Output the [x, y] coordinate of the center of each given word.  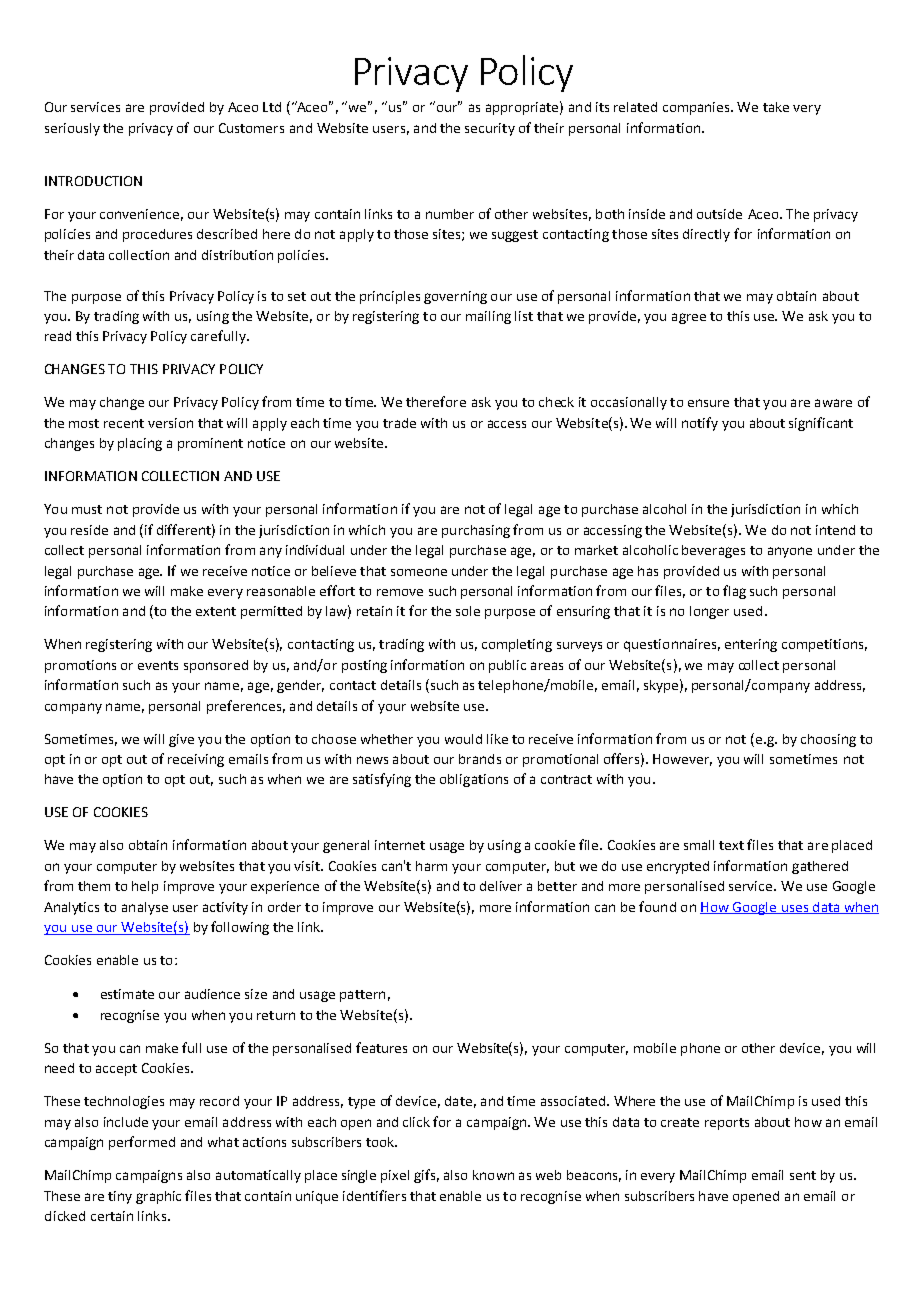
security [490, 129]
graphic [158, 1197]
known [493, 1175]
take [776, 107]
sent [803, 1175]
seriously [72, 129]
